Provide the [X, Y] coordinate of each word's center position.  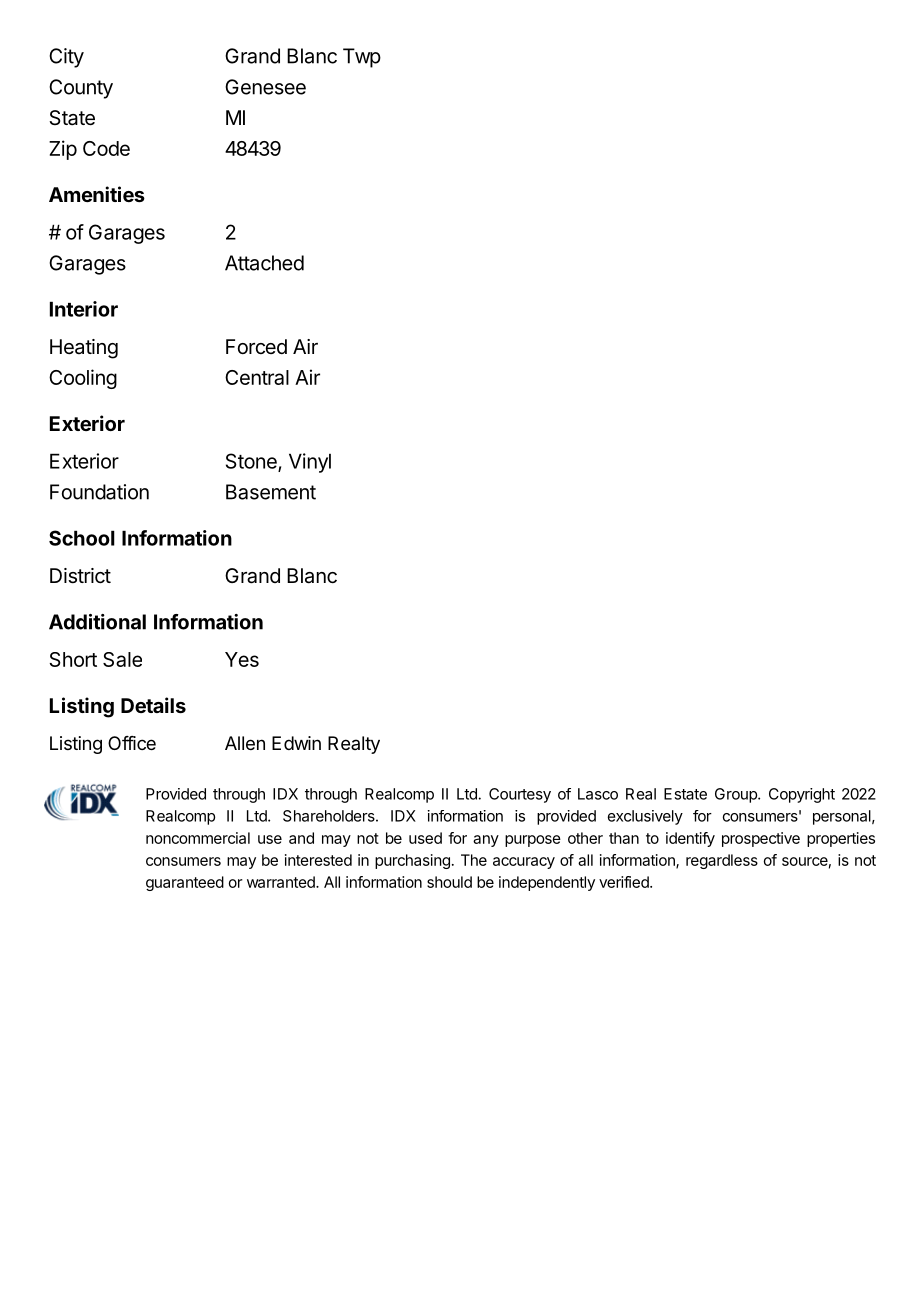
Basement [271, 492]
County [81, 89]
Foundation [99, 492]
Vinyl [310, 463]
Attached [264, 263]
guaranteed [185, 883]
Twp [362, 58]
